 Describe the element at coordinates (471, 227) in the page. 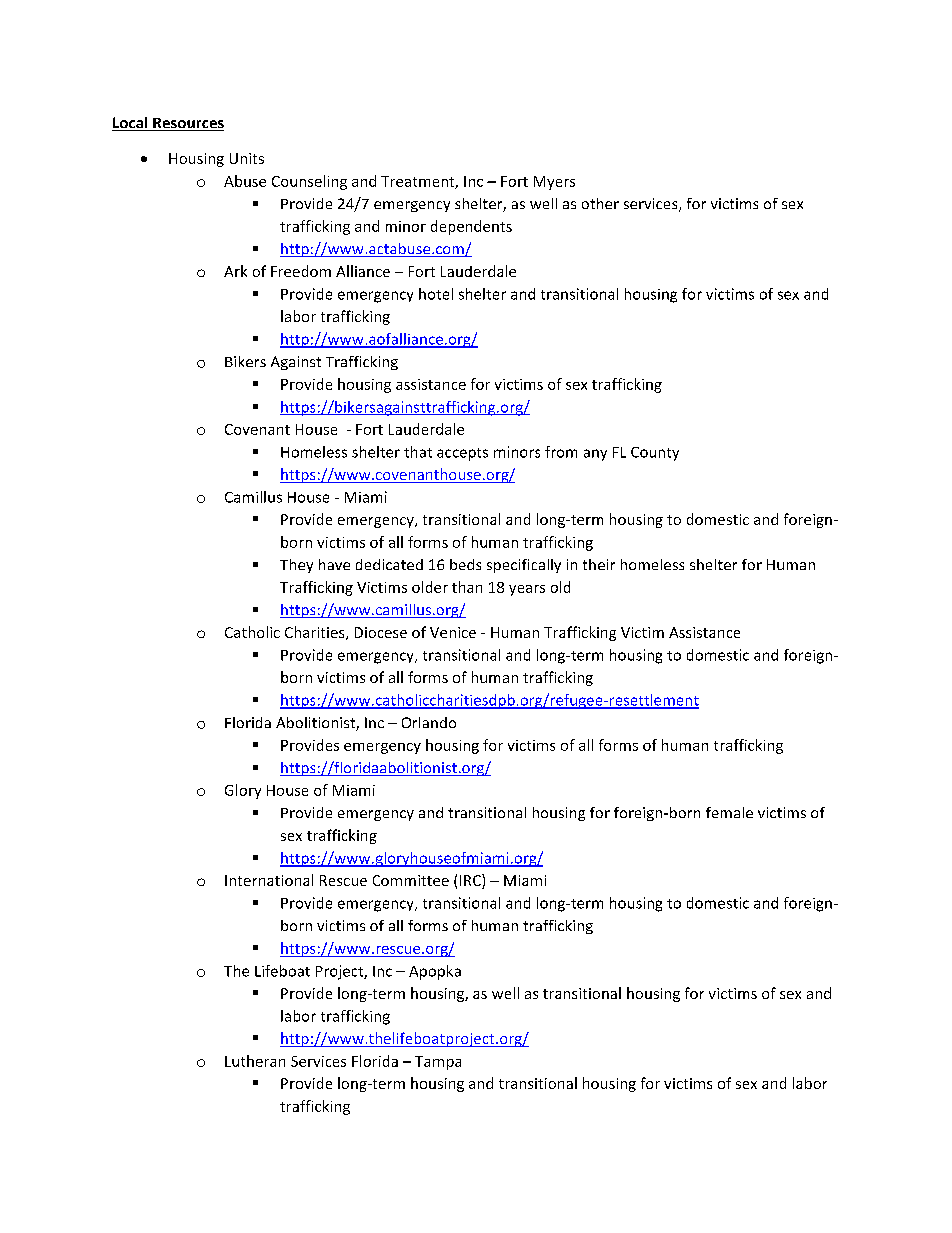

I see `dependents` at that location.
